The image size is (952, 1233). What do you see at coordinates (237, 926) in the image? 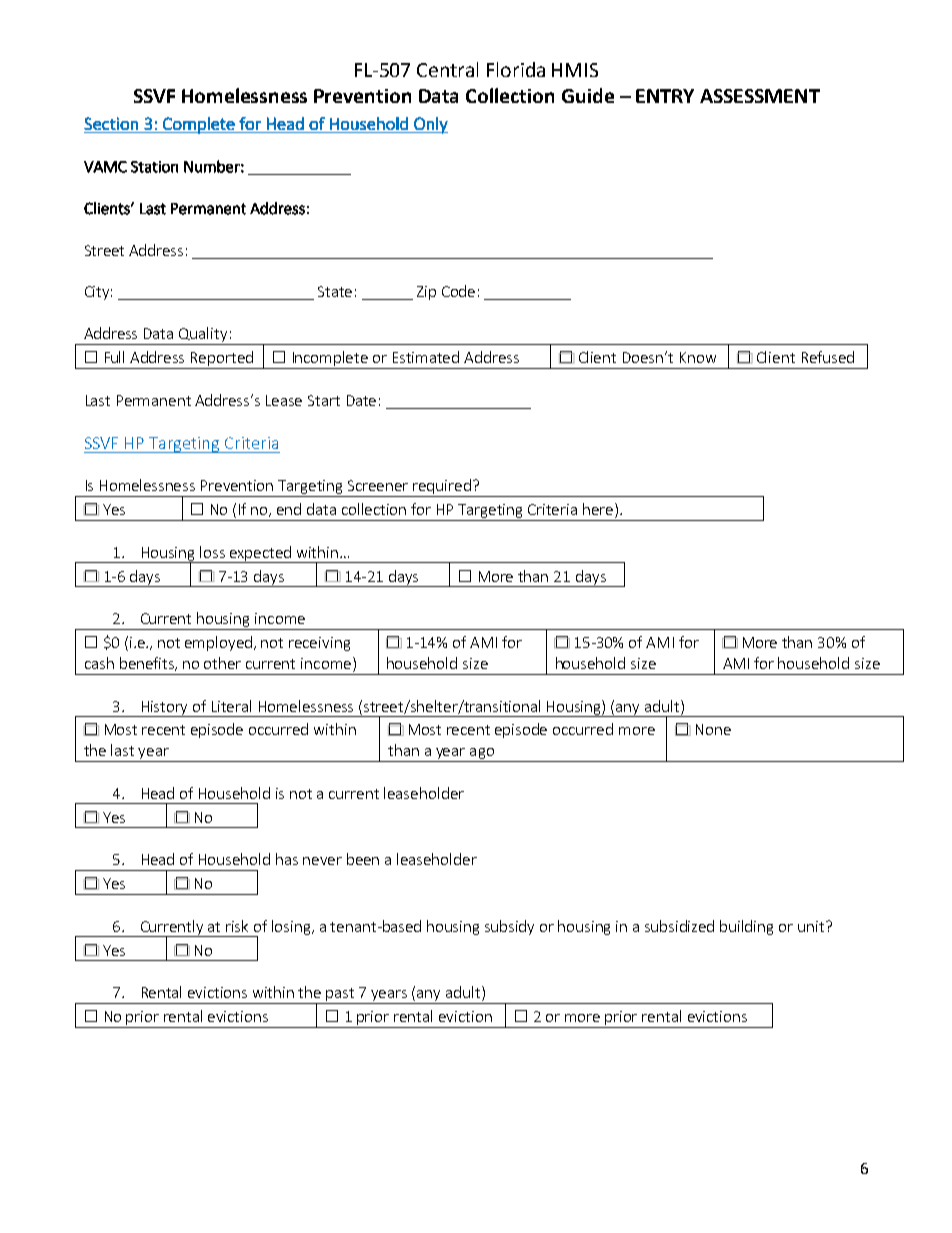
I see `risk` at bounding box center [237, 926].
